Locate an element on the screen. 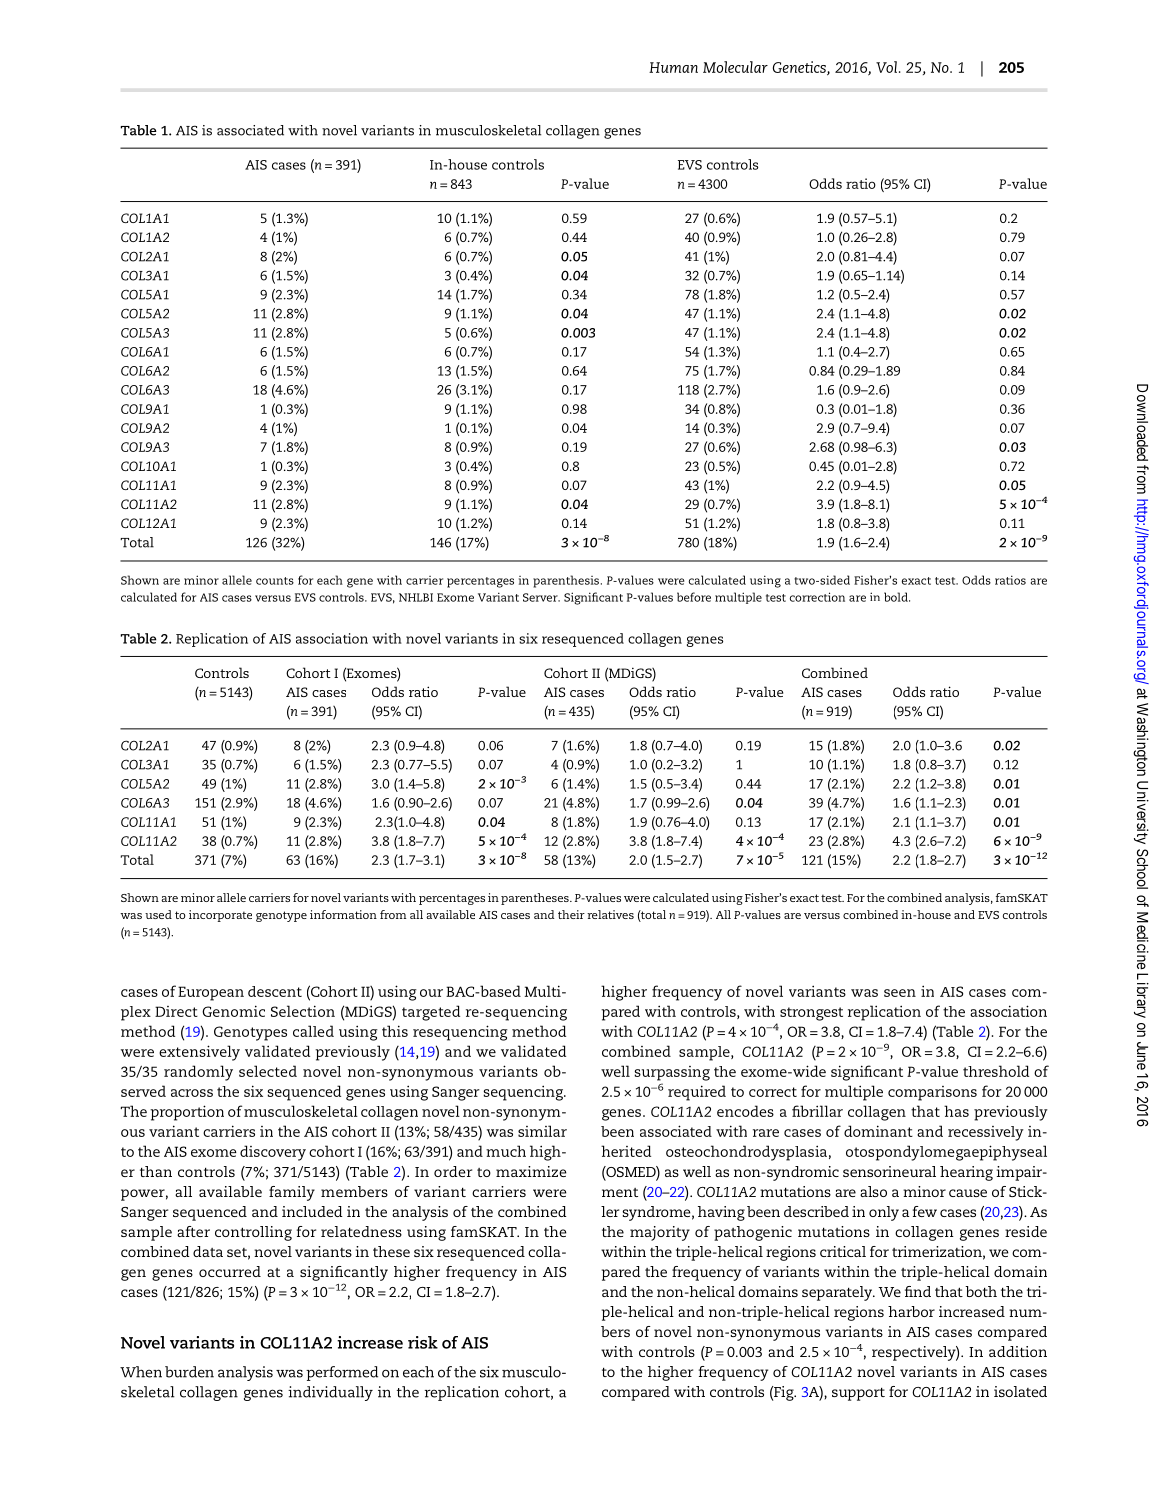  counts is located at coordinates (275, 581).
